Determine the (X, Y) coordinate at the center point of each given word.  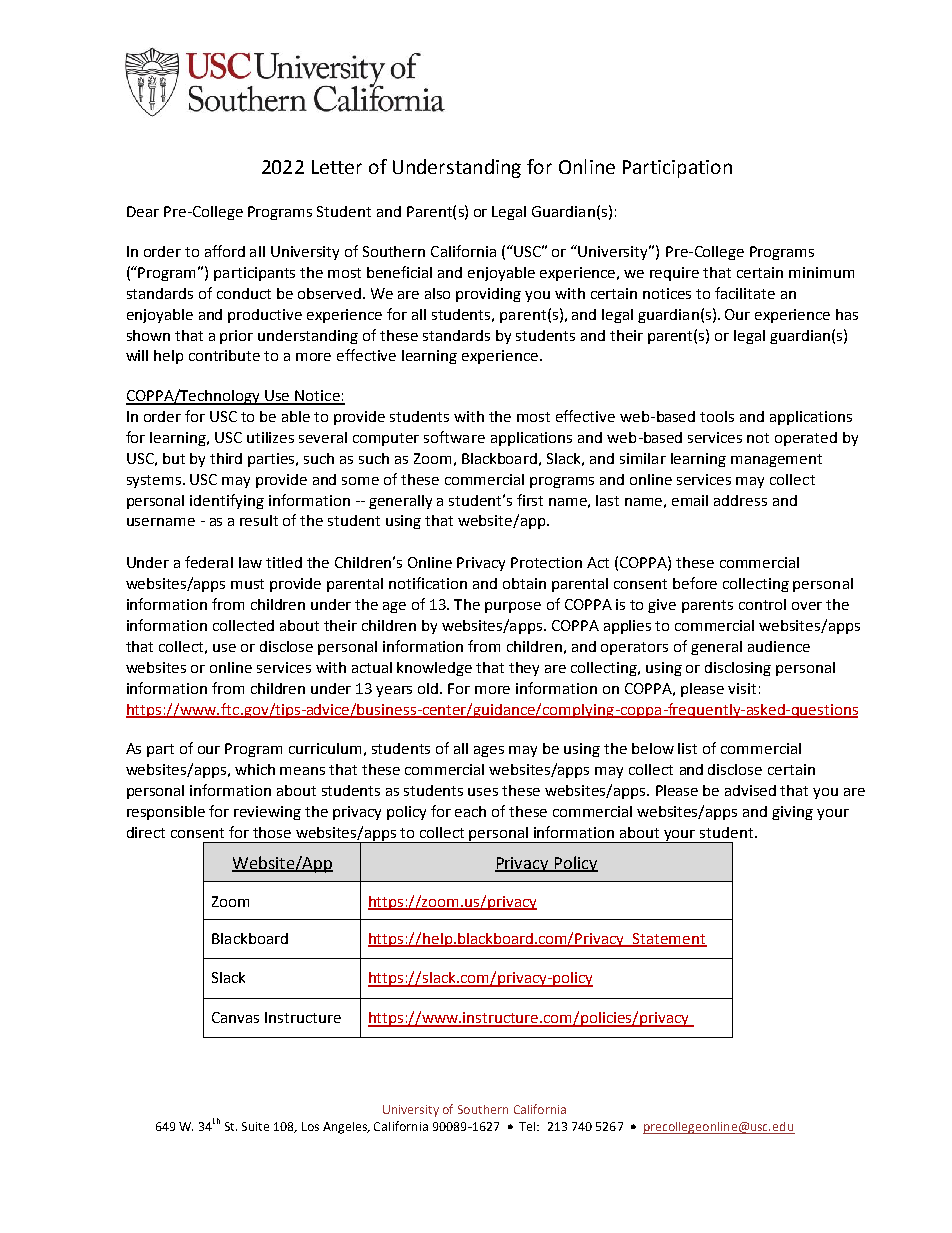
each (470, 811)
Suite (255, 1126)
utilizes (270, 437)
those (272, 832)
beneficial (399, 272)
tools (717, 416)
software (454, 437)
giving (792, 813)
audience (779, 646)
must (247, 584)
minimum (821, 272)
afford (225, 251)
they (524, 669)
